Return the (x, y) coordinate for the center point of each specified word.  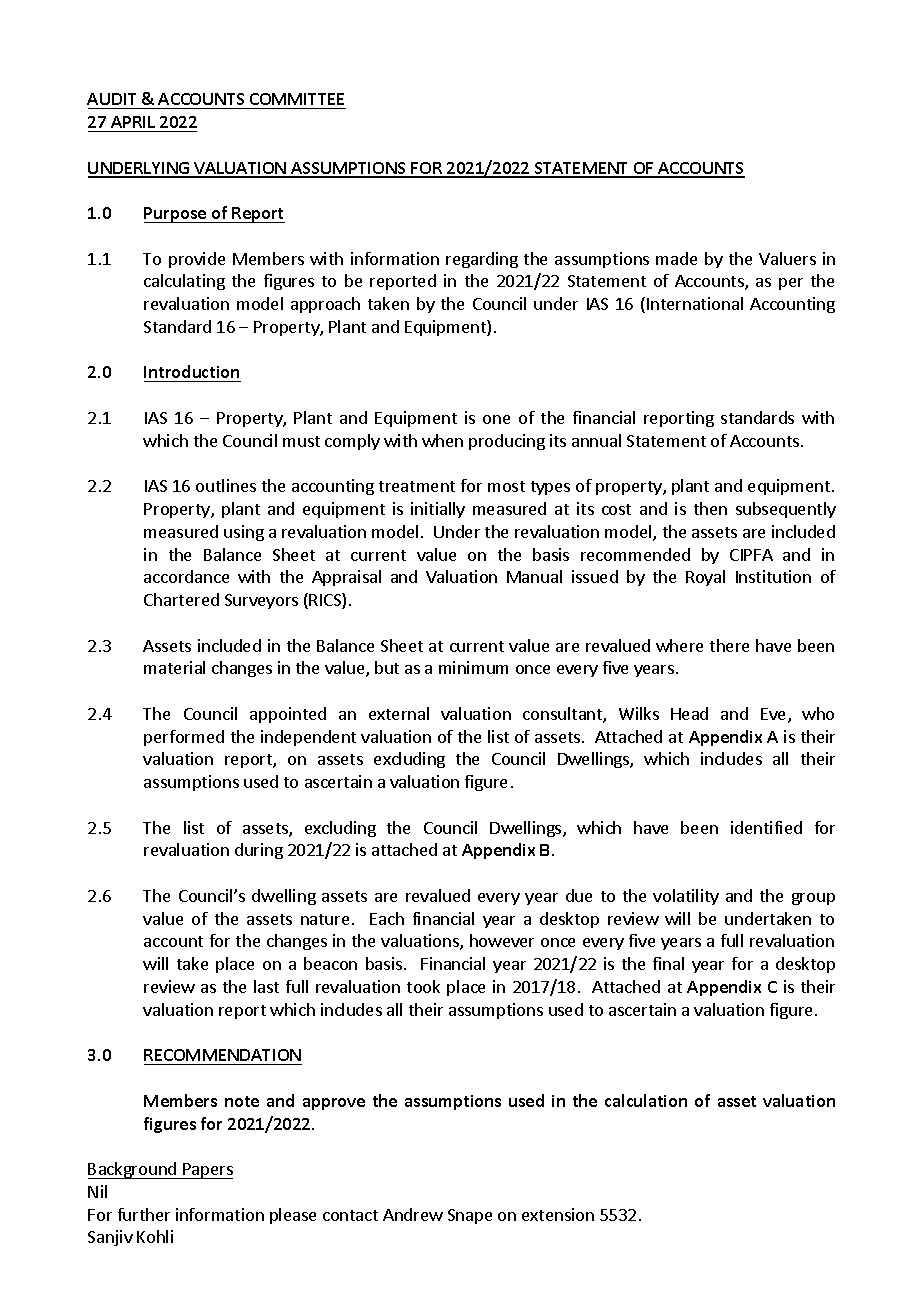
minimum (473, 667)
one (496, 419)
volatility (686, 897)
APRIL (133, 122)
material (174, 667)
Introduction (192, 373)
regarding (482, 260)
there (729, 645)
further (144, 1214)
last (266, 986)
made (676, 258)
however (502, 940)
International (695, 303)
